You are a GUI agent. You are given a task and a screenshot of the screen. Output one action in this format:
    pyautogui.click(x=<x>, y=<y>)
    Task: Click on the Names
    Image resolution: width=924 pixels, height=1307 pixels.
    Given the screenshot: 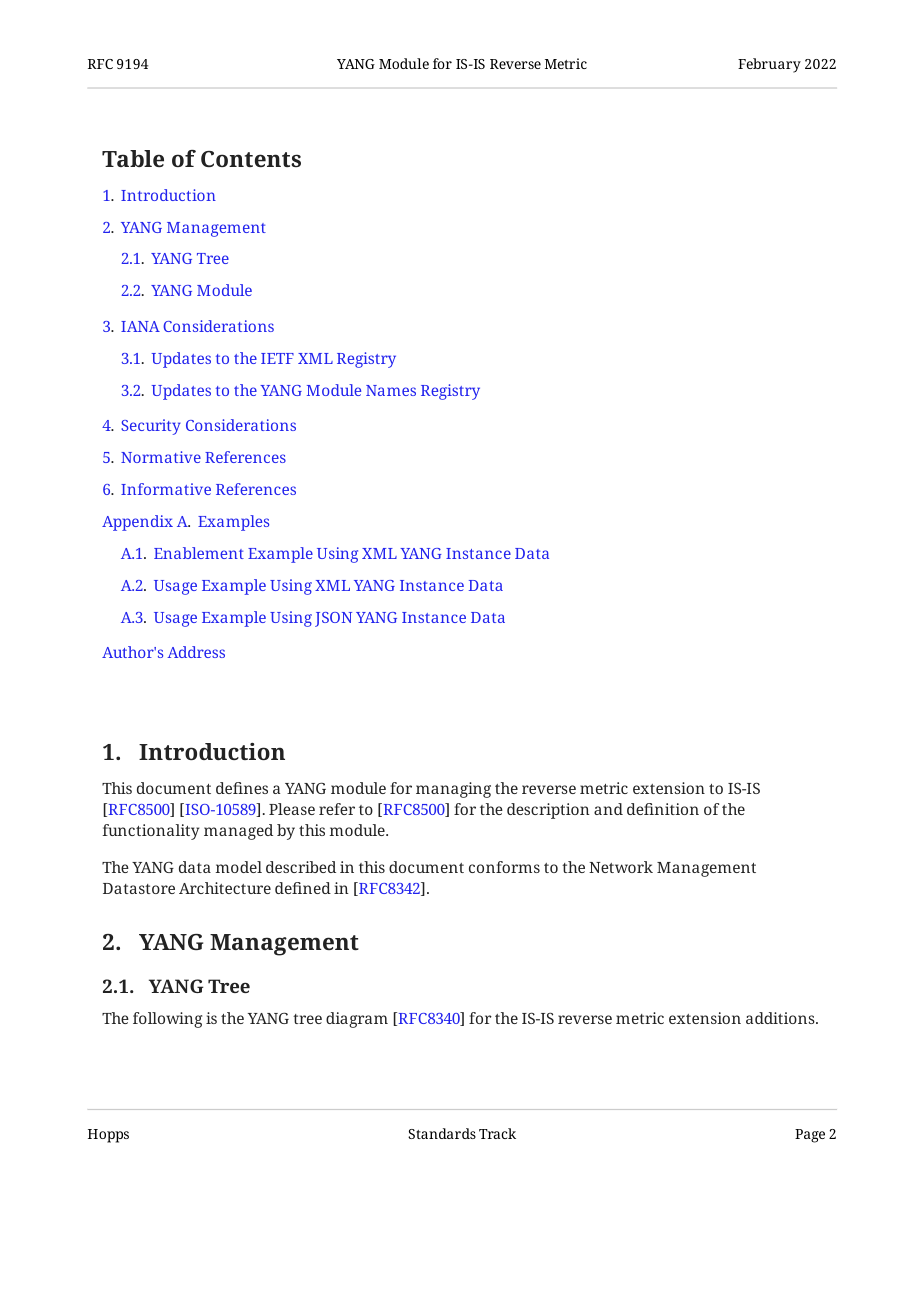 What is the action you would take?
    pyautogui.click(x=391, y=390)
